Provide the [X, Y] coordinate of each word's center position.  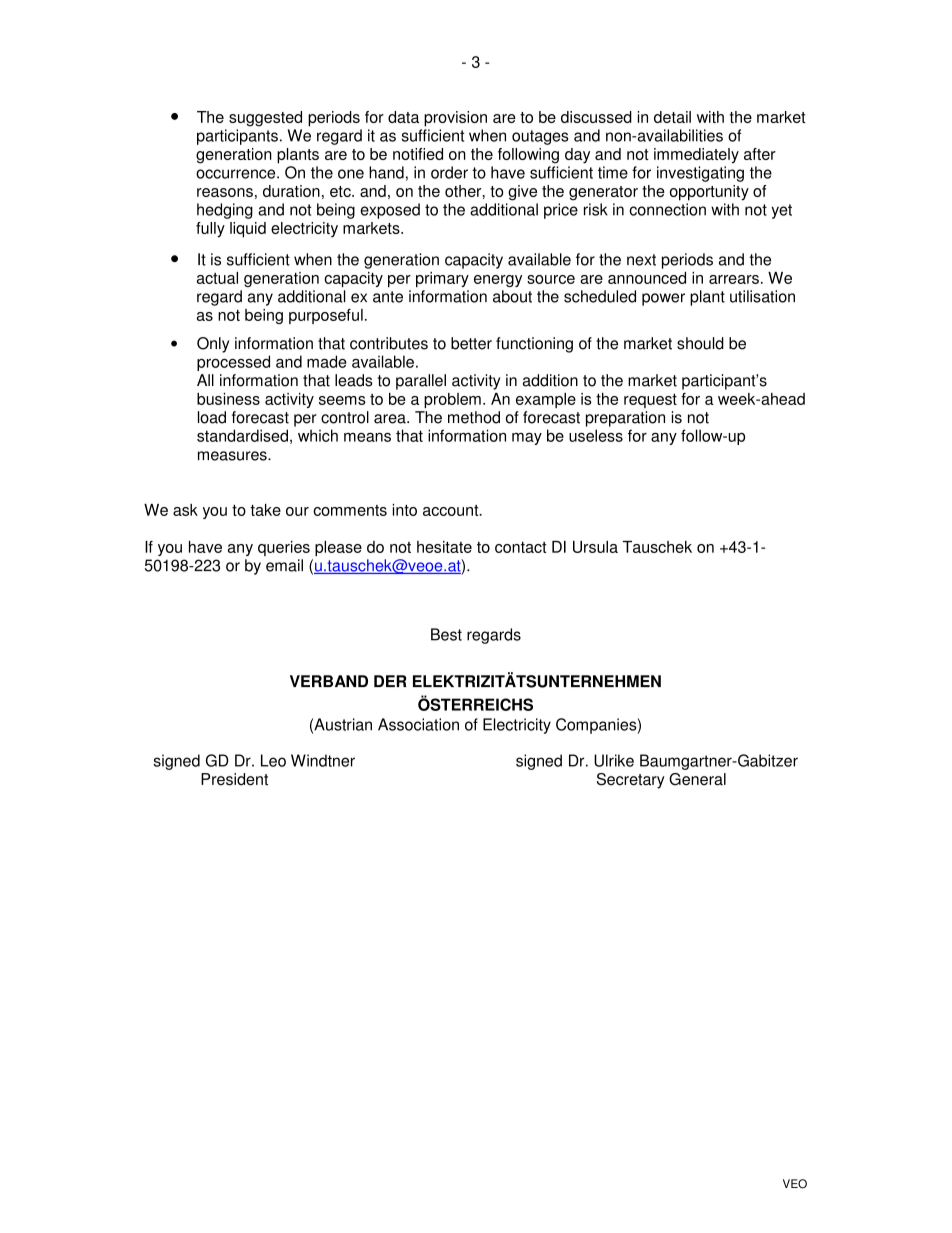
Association [418, 724]
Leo [273, 760]
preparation [625, 419]
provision [455, 119]
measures [233, 456]
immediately [696, 156]
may [527, 439]
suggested [265, 119]
